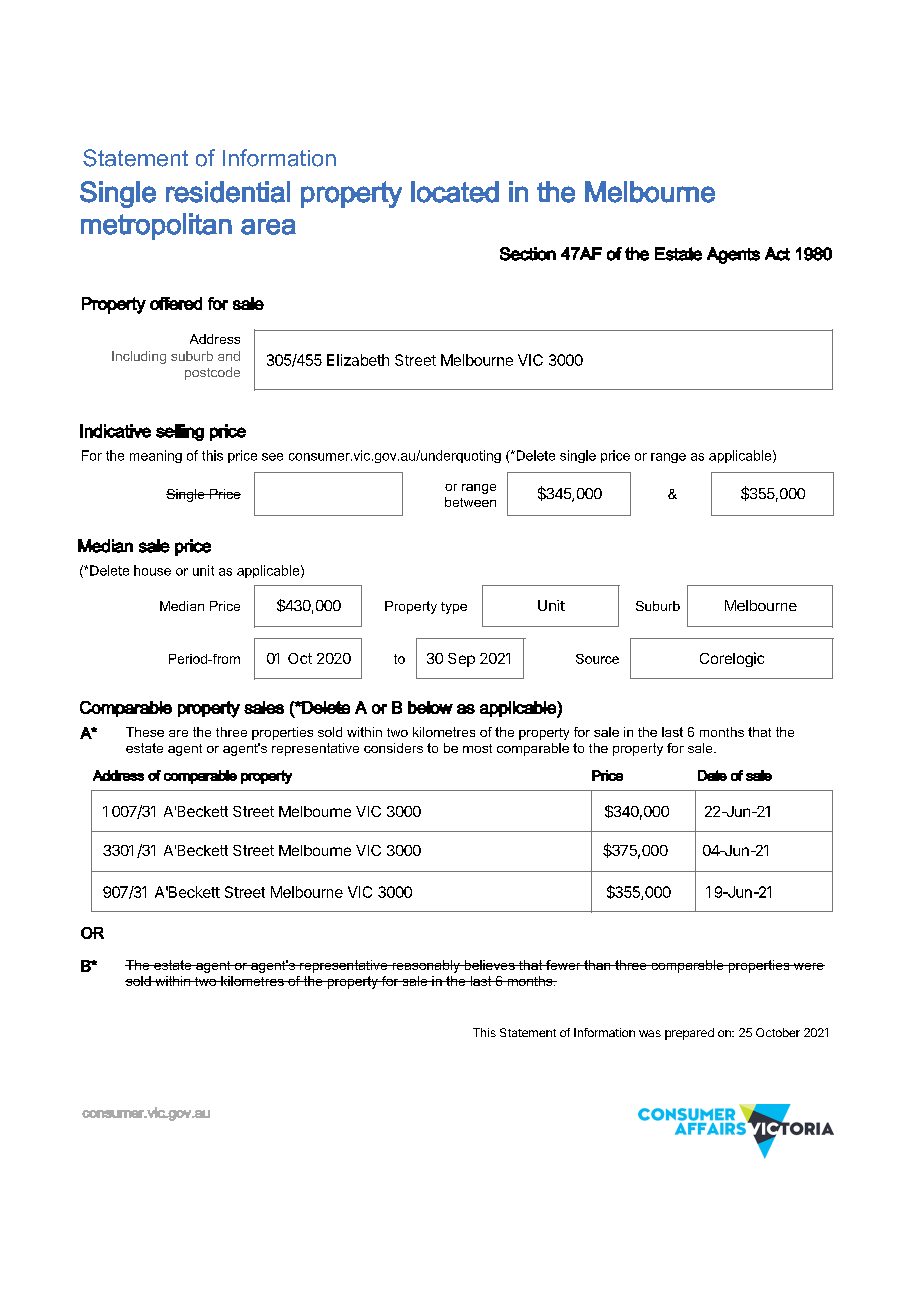 The height and width of the page is (1308, 924). Describe the element at coordinates (454, 608) in the page. I see `type` at that location.
